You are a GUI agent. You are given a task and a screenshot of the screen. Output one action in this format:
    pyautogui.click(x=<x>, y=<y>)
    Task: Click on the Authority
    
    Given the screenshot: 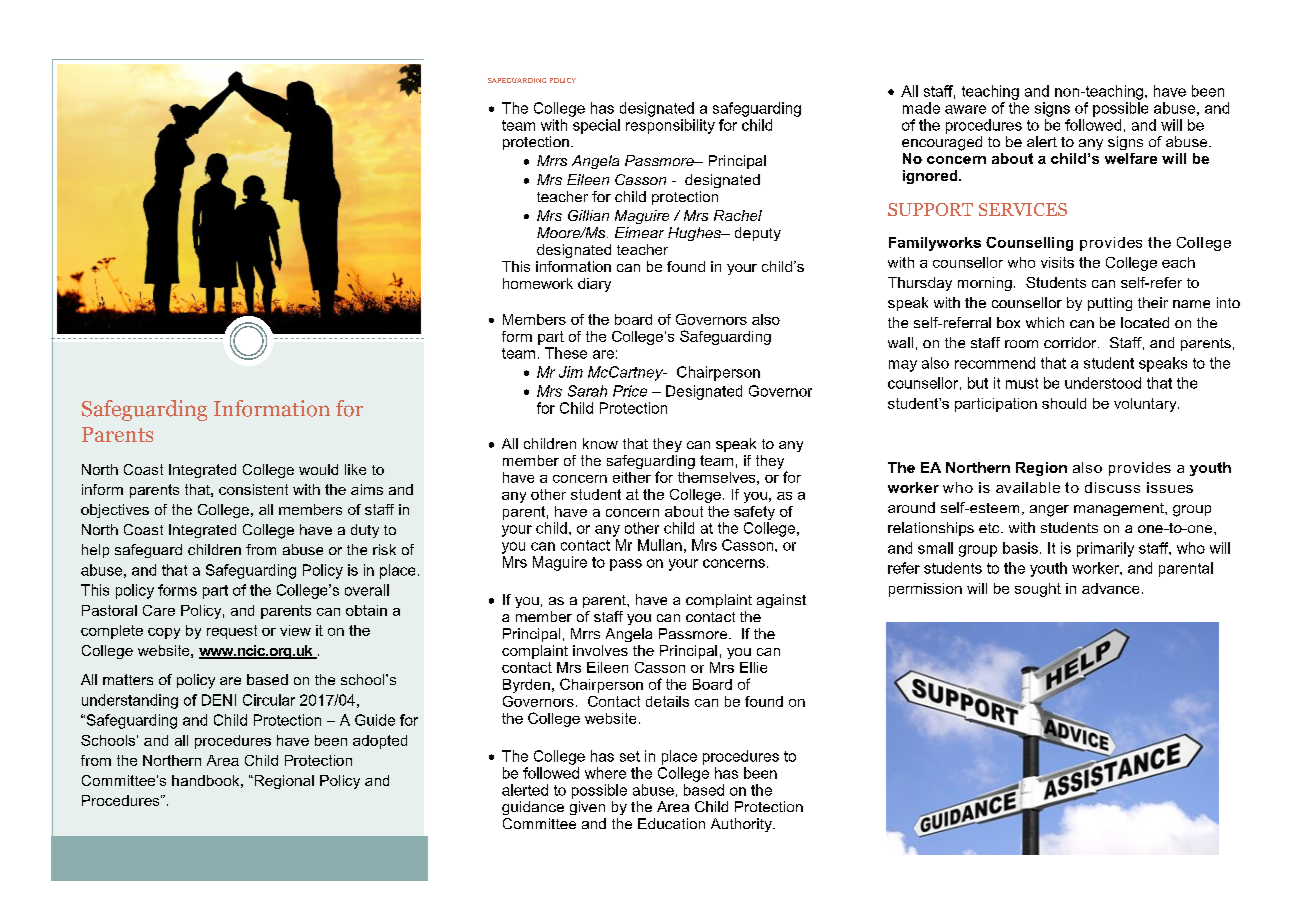 What is the action you would take?
    pyautogui.click(x=742, y=825)
